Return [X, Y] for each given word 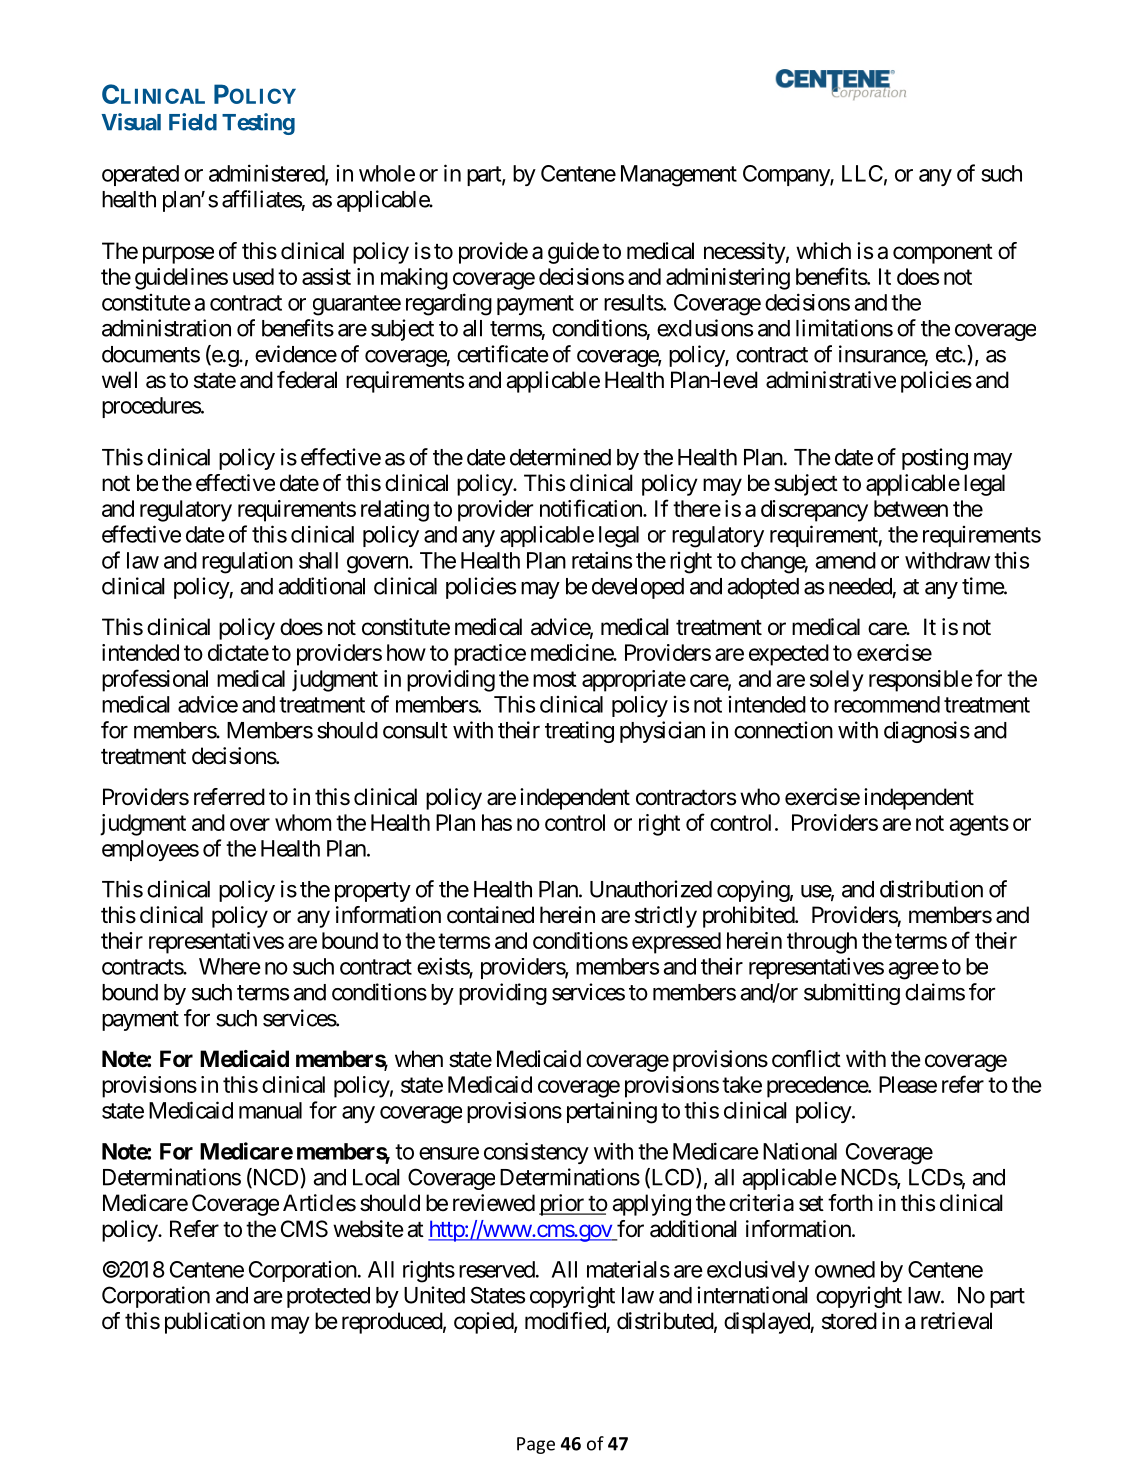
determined [560, 457]
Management [679, 176]
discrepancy [814, 511]
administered [267, 174]
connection [783, 730]
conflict [806, 1059]
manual [270, 1110]
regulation [247, 563]
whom [303, 822]
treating [579, 732]
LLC [862, 173]
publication [215, 1323]
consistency [536, 1153]
